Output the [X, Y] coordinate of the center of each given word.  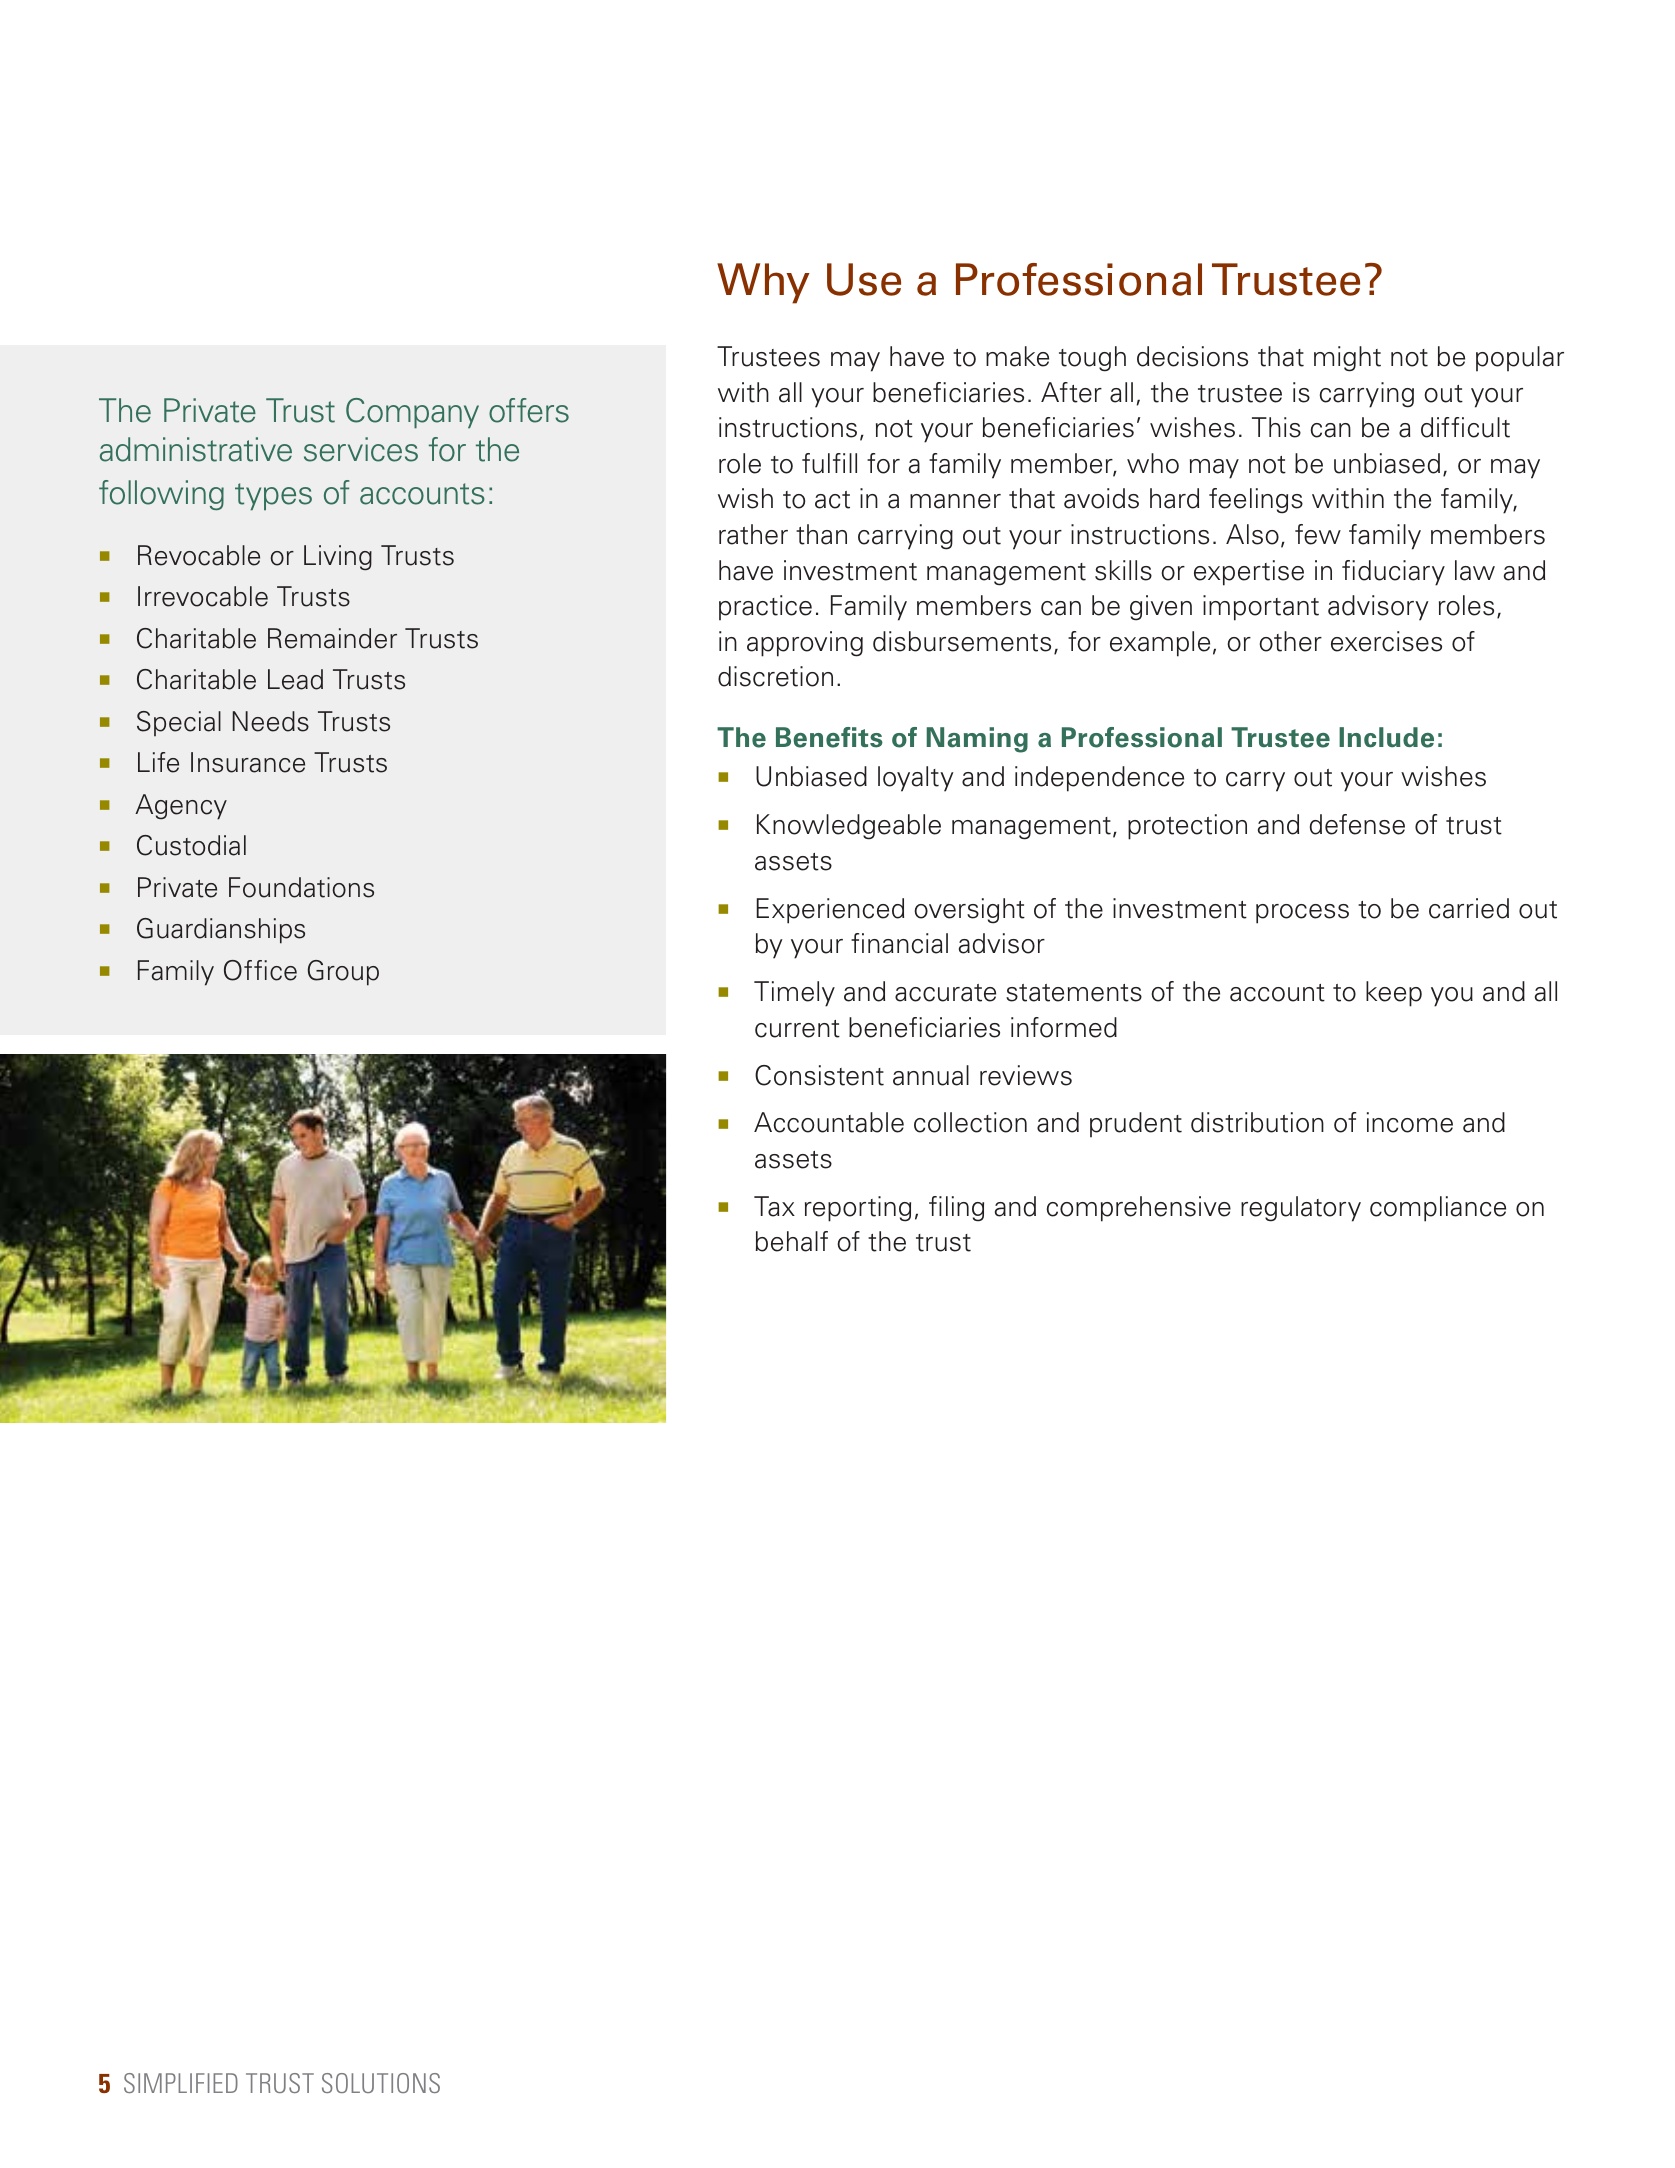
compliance [1438, 1209]
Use [864, 279]
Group [343, 973]
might [1347, 359]
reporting [858, 1209]
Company [412, 413]
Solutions [381, 2083]
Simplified [181, 2083]
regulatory [1301, 1209]
